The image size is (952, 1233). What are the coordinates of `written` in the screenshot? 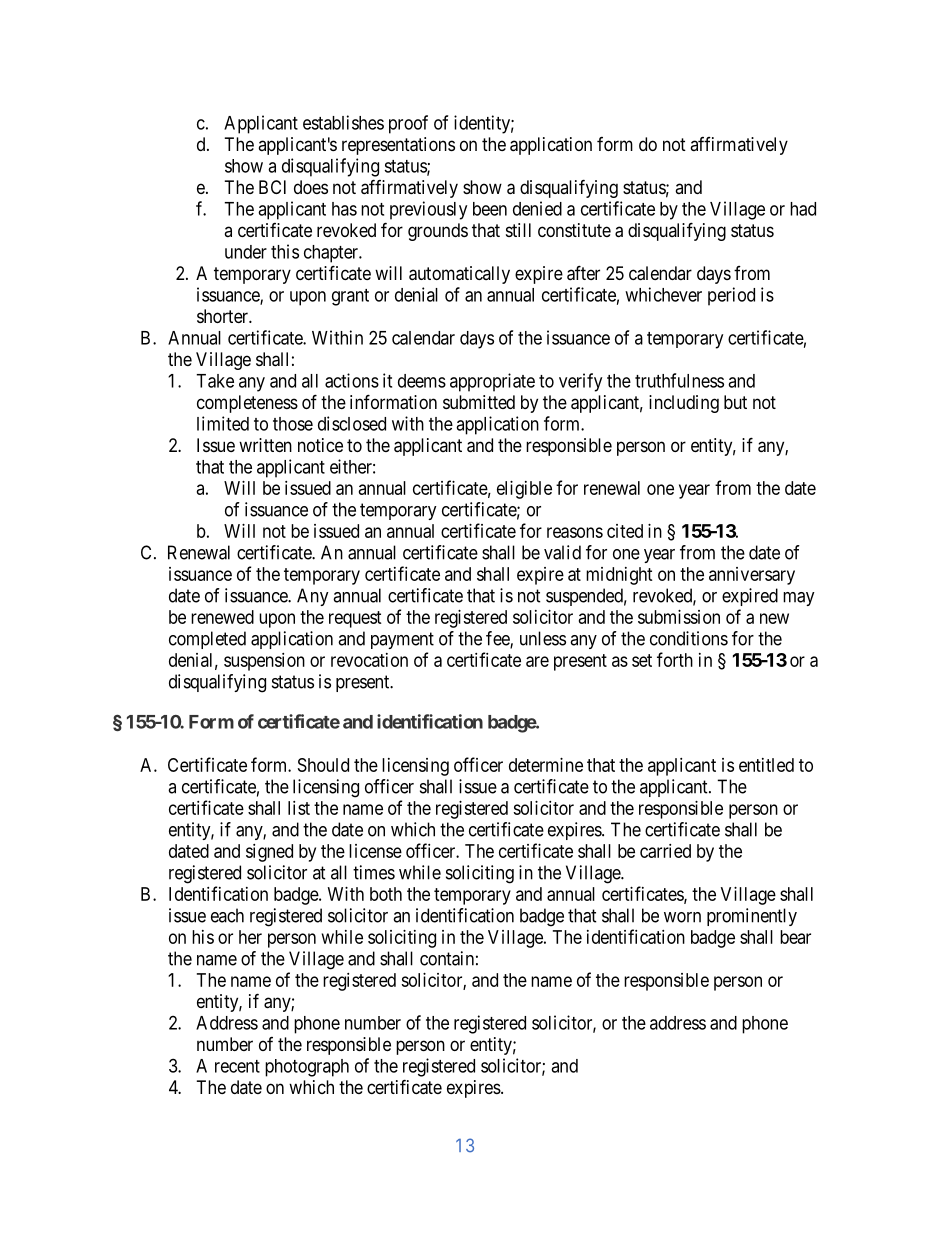 It's located at (265, 445).
